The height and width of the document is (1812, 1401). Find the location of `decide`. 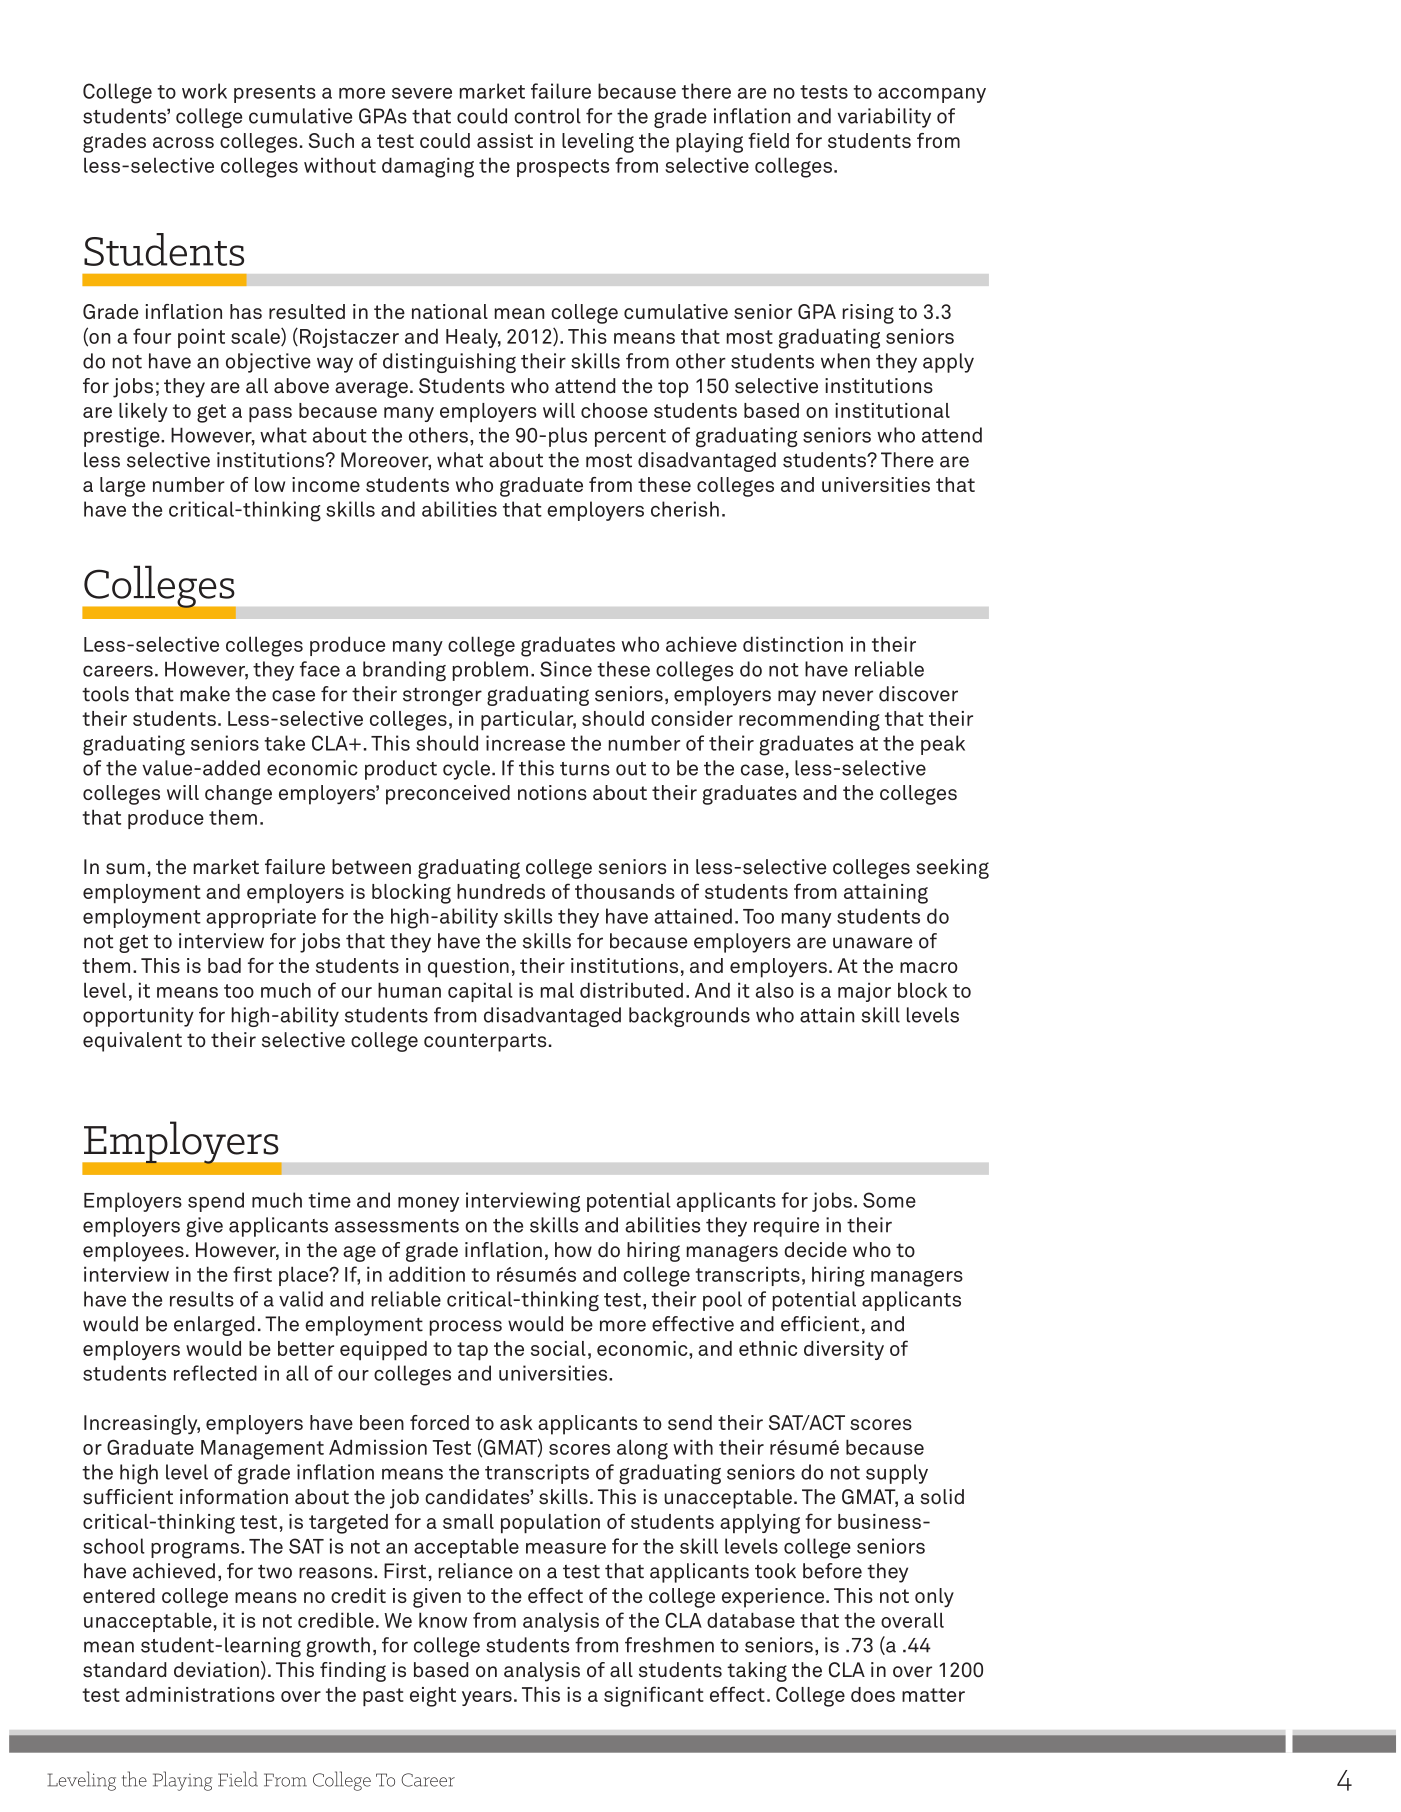

decide is located at coordinates (815, 1250).
